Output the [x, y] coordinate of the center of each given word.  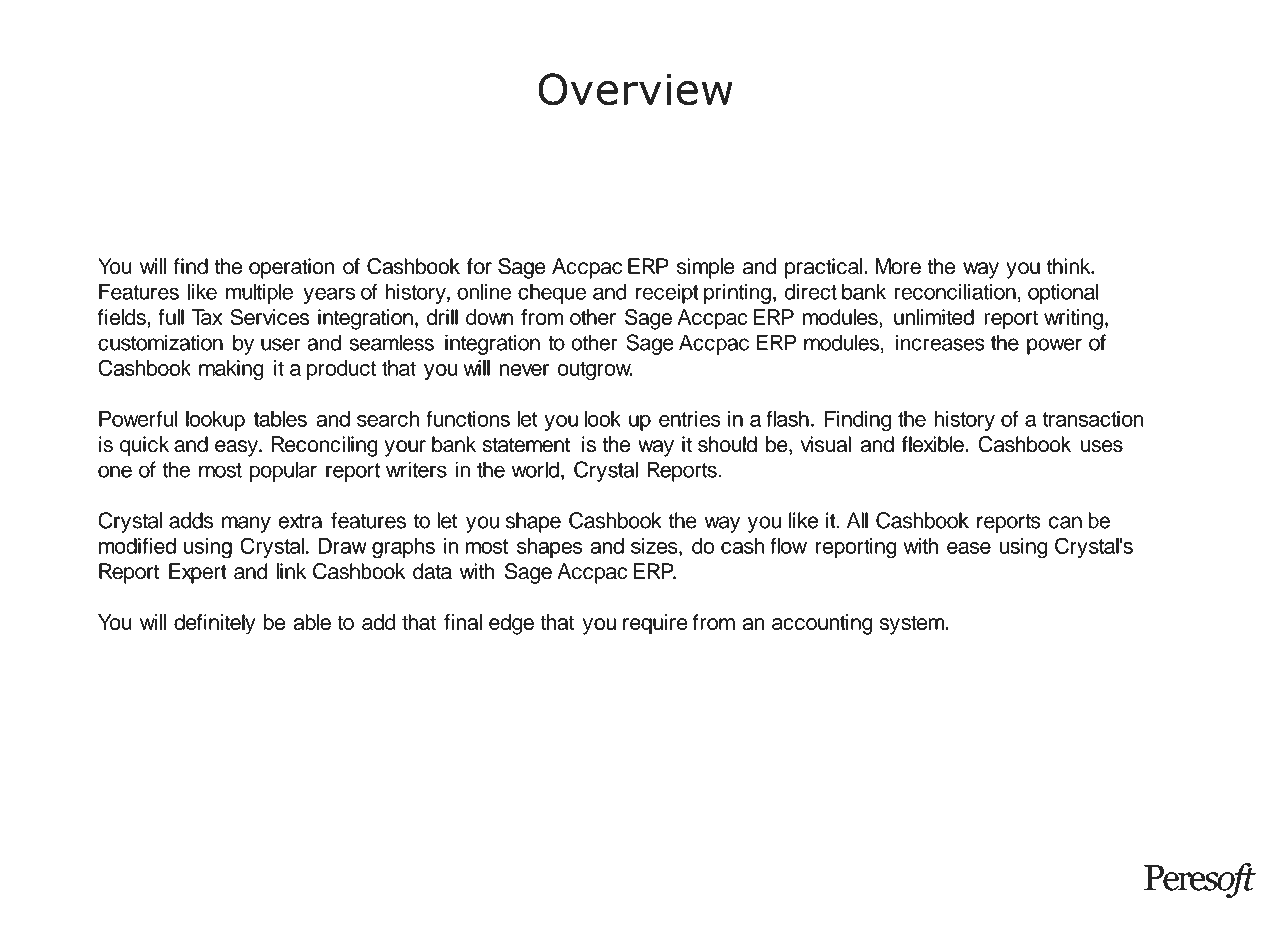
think [1070, 266]
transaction [1093, 419]
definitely [214, 624]
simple [706, 268]
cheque [552, 293]
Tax [206, 317]
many [246, 524]
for [479, 266]
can [1065, 522]
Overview [635, 89]
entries [690, 419]
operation [292, 268]
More [898, 266]
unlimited [934, 317]
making [231, 370]
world [535, 469]
